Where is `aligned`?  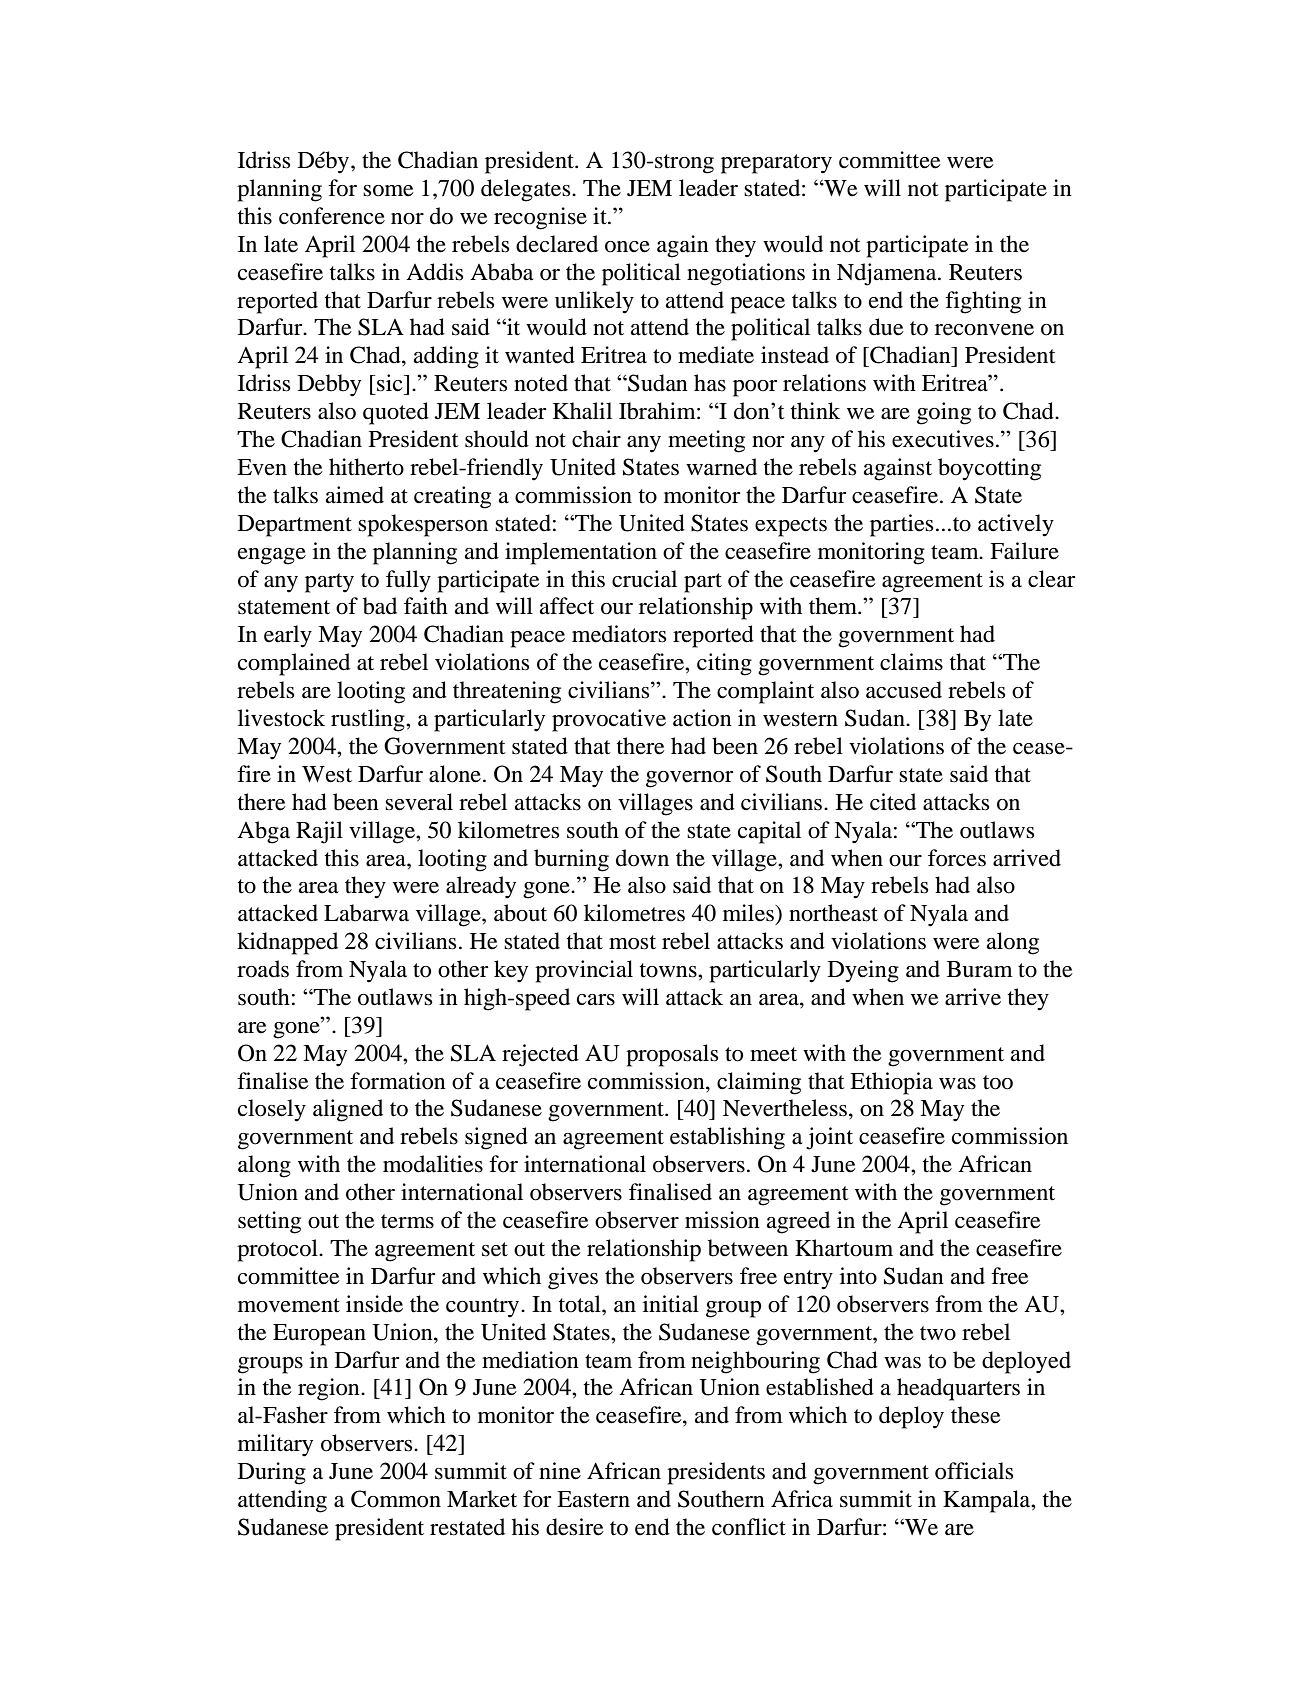 aligned is located at coordinates (348, 1110).
